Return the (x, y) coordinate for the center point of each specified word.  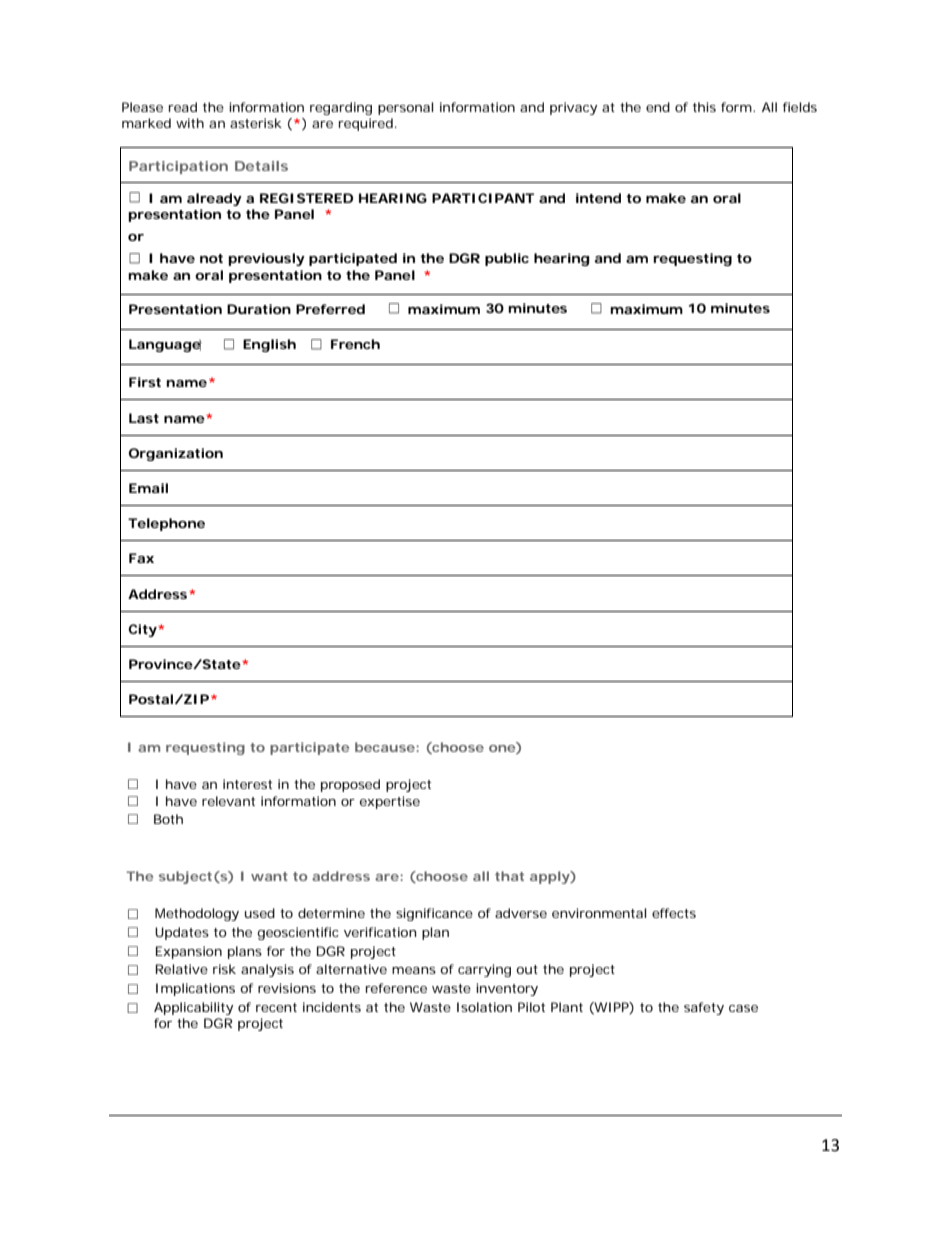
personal (405, 108)
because (385, 747)
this (704, 107)
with (190, 123)
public (507, 259)
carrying (484, 970)
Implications (195, 989)
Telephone (166, 524)
